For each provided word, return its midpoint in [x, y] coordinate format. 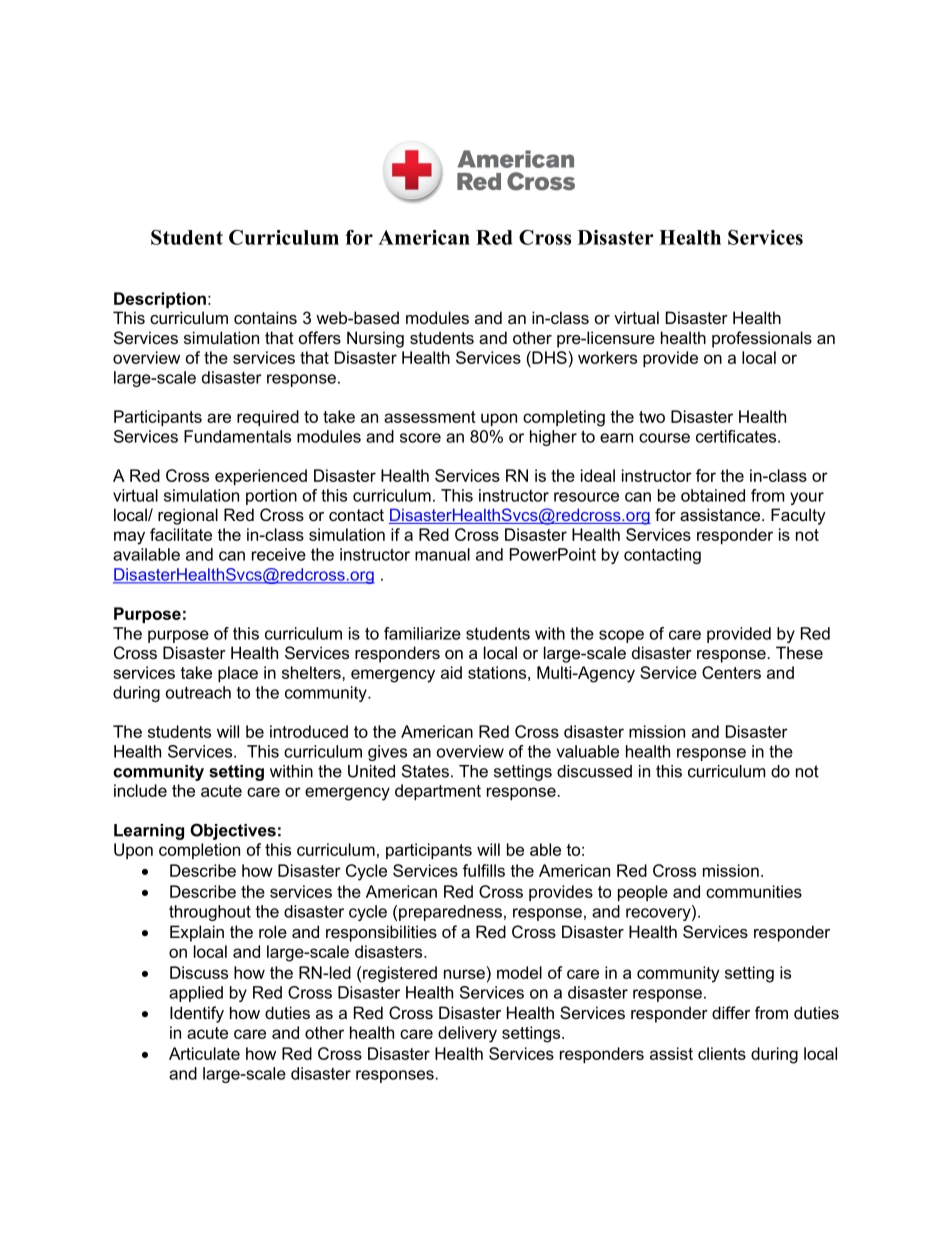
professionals [762, 339]
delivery [467, 1034]
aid [451, 672]
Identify [197, 1014]
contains [265, 317]
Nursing [375, 339]
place [238, 674]
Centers [731, 672]
